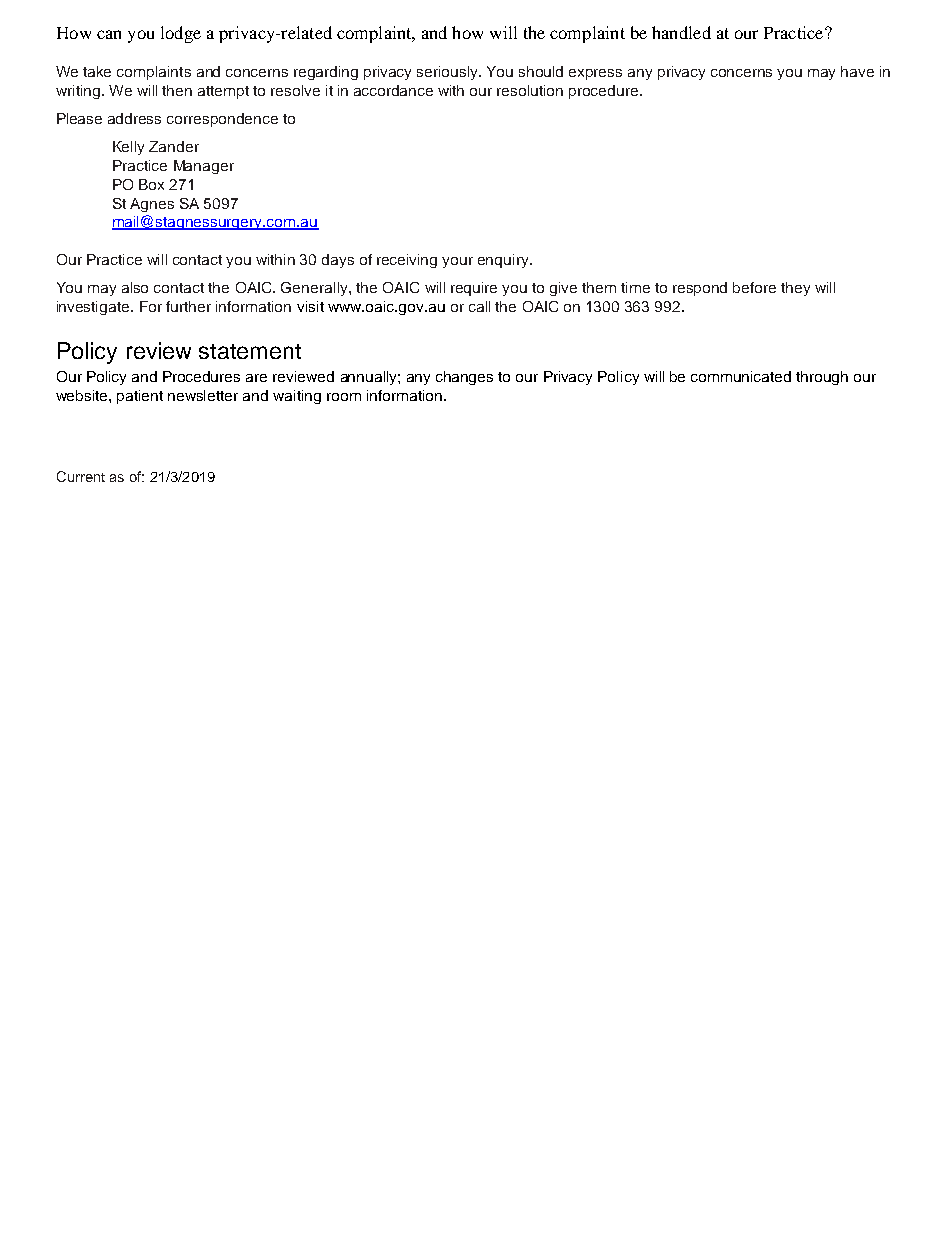  Describe the element at coordinates (135, 287) in the screenshot. I see `also` at that location.
